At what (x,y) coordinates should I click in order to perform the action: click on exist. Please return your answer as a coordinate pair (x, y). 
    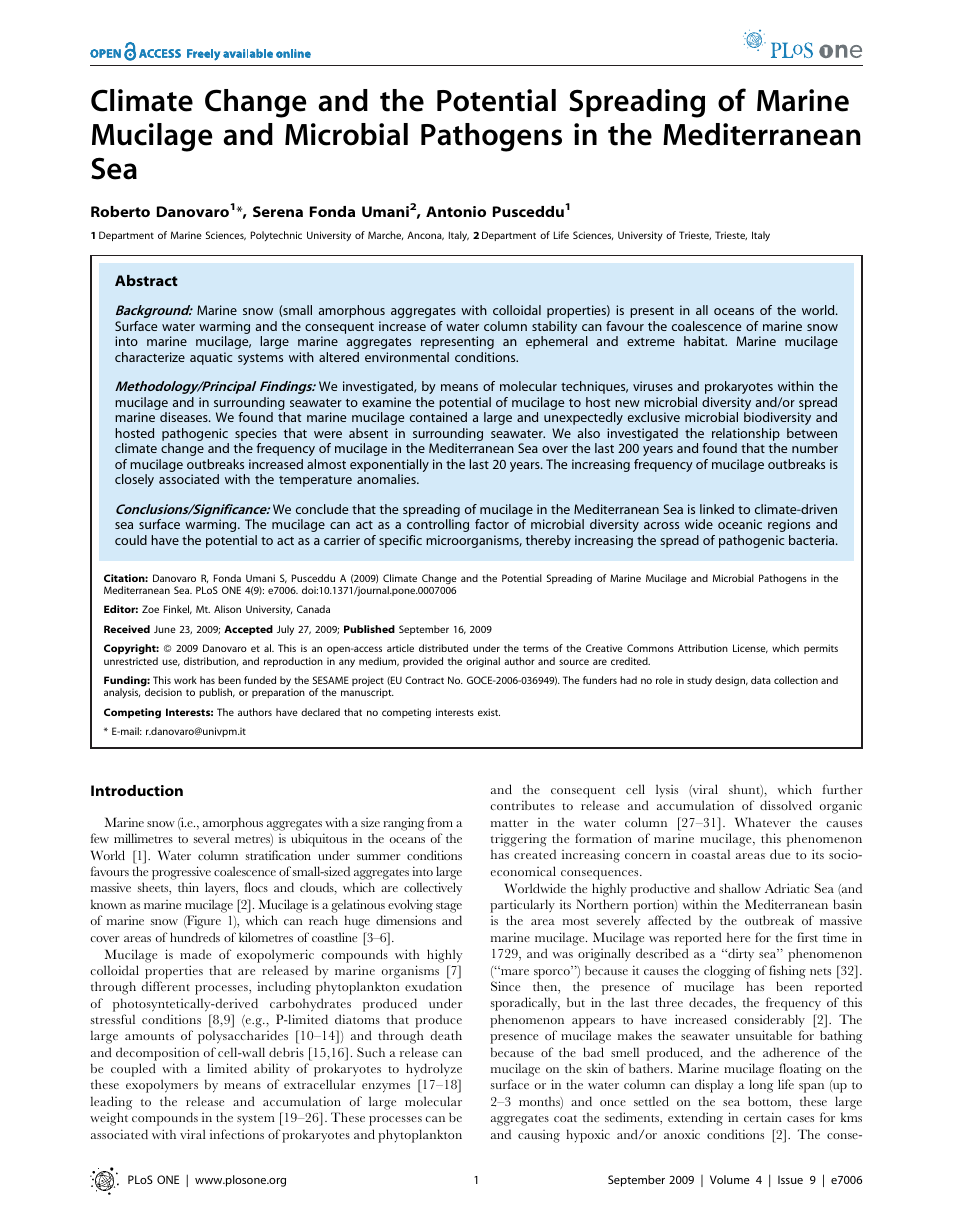
    Looking at the image, I should click on (489, 712).
